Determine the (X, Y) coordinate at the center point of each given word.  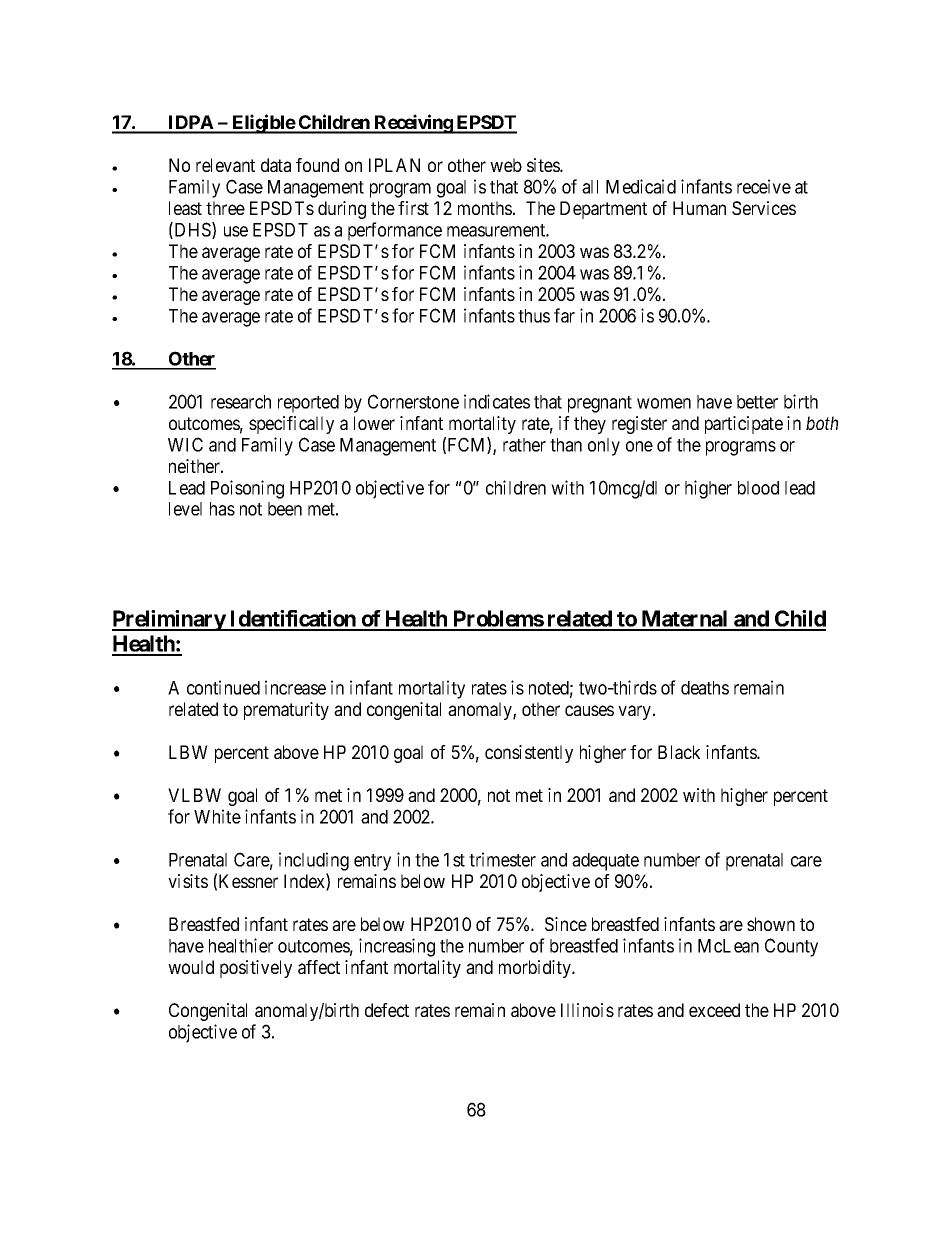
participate (744, 425)
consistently (529, 754)
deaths (705, 688)
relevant (225, 165)
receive (764, 186)
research (241, 402)
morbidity (536, 969)
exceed (714, 1010)
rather (524, 445)
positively (256, 969)
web (506, 165)
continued (223, 687)
